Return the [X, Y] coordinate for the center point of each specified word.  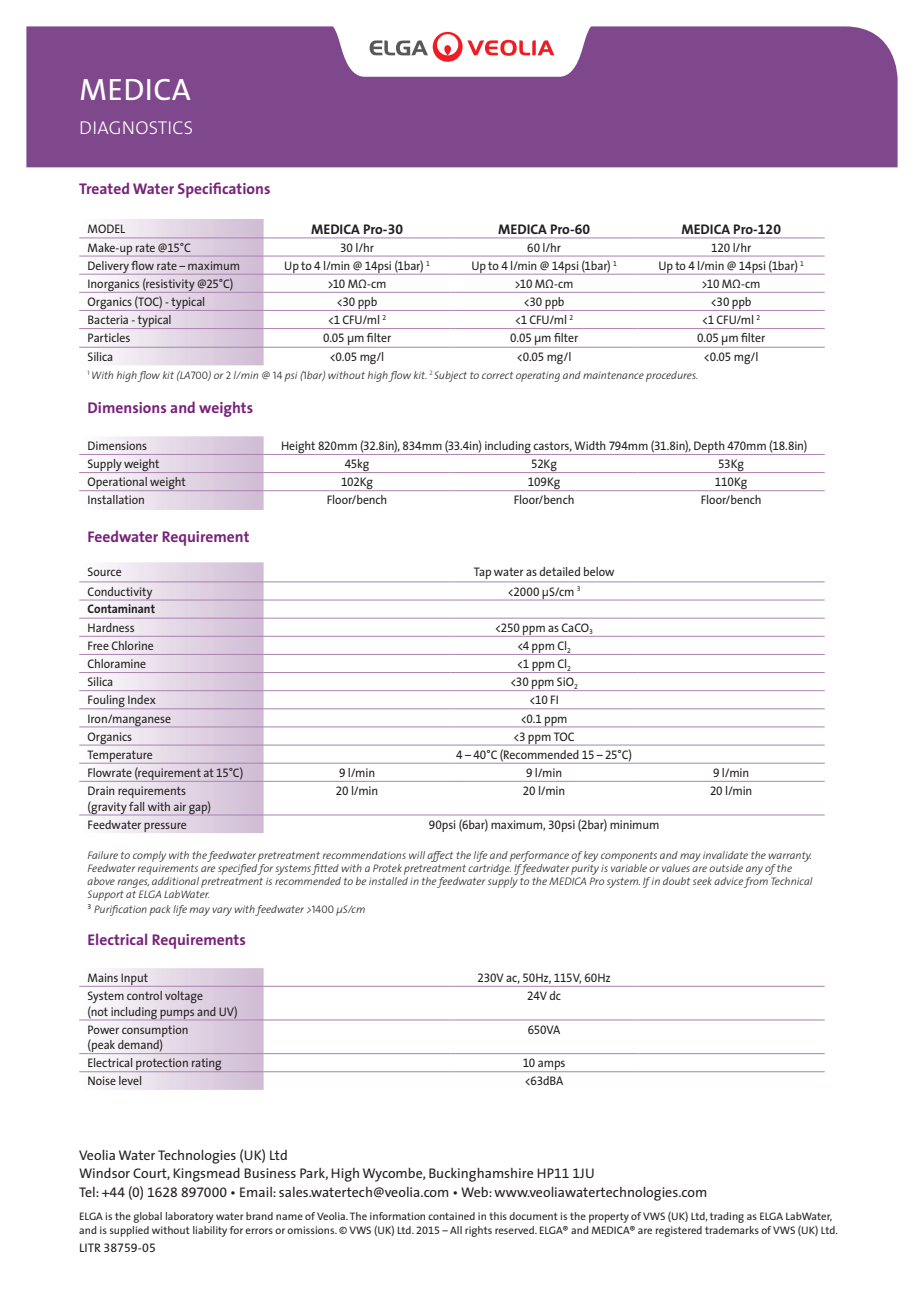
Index [142, 699]
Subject [450, 376]
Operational [117, 484]
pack [160, 910]
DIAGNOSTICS [136, 127]
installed [388, 879]
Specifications [224, 190]
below [599, 571]
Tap [482, 574]
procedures [672, 376]
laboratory [190, 1217]
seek [702, 881]
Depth [709, 448]
